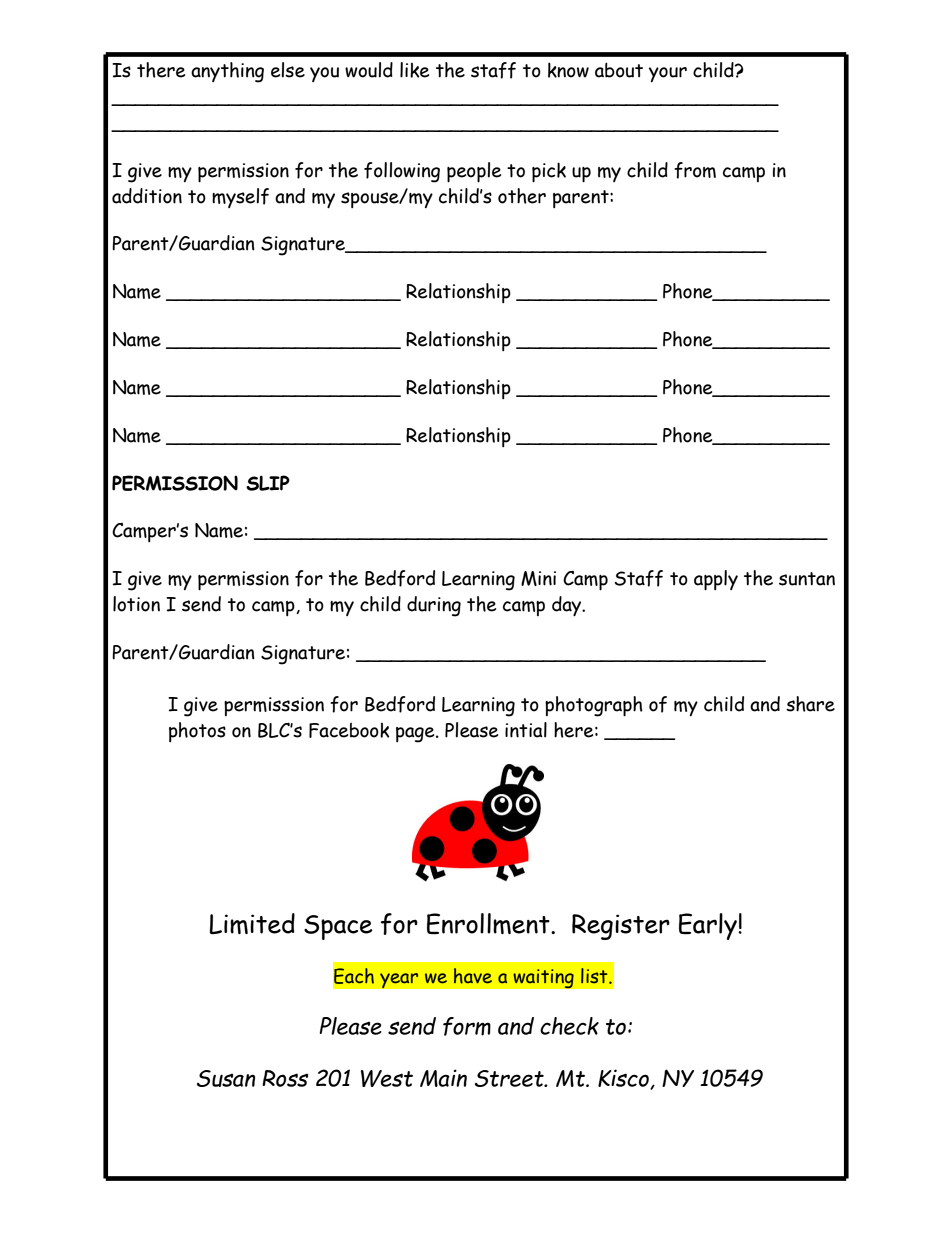  What do you see at coordinates (467, 1026) in the page?
I see `form` at bounding box center [467, 1026].
